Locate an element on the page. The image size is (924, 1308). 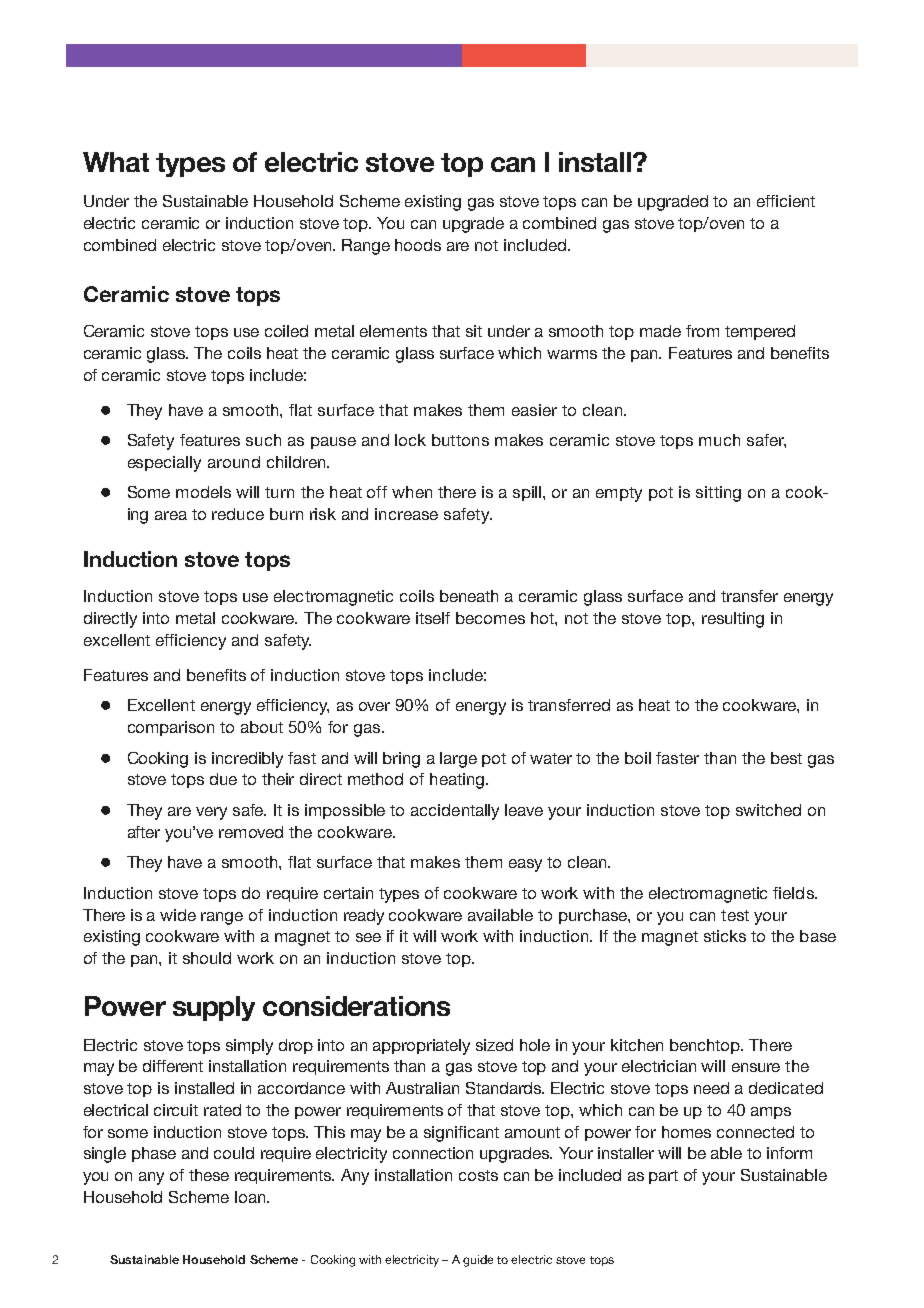
especially is located at coordinates (164, 464).
